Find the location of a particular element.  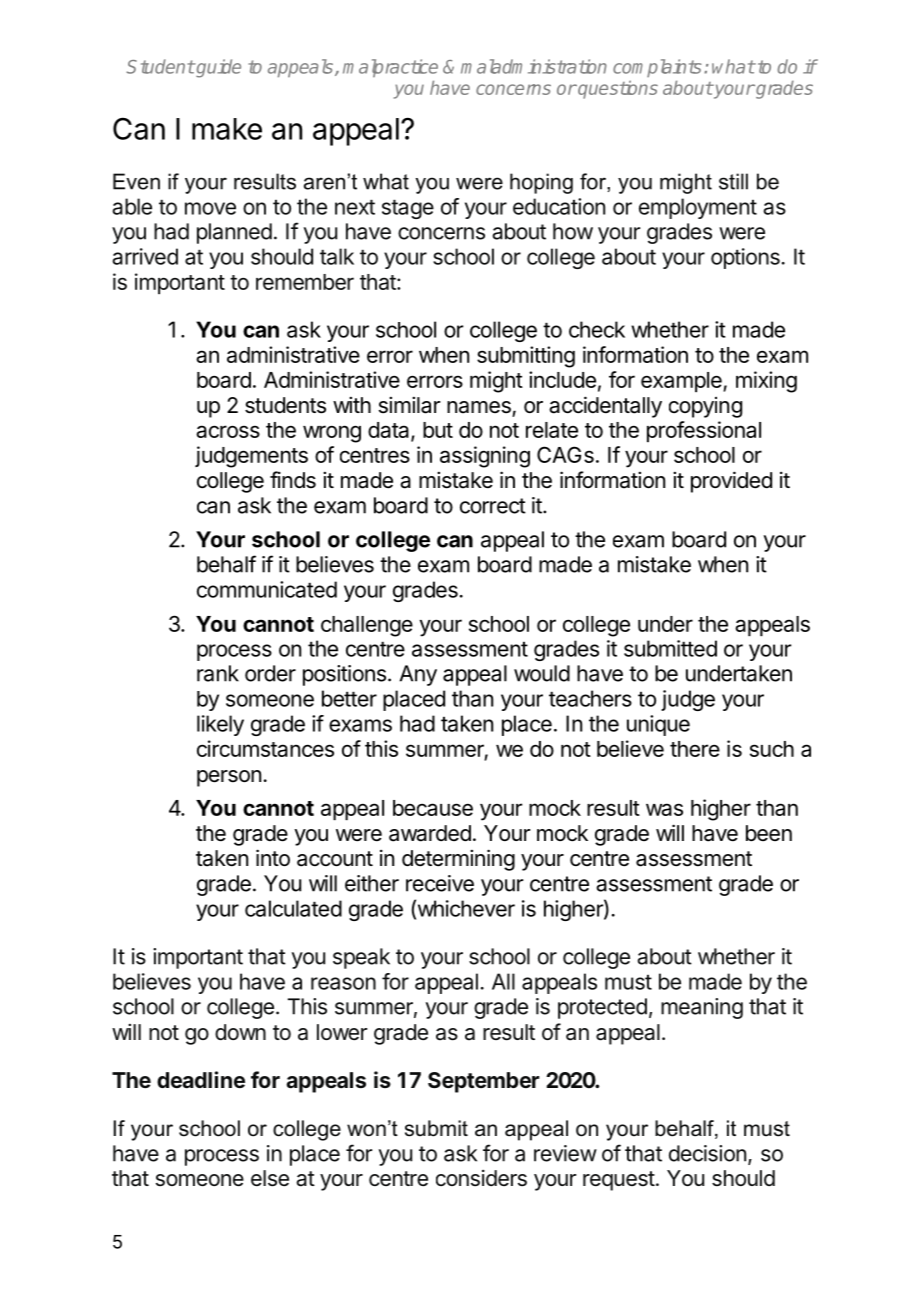

receive is located at coordinates (440, 883).
